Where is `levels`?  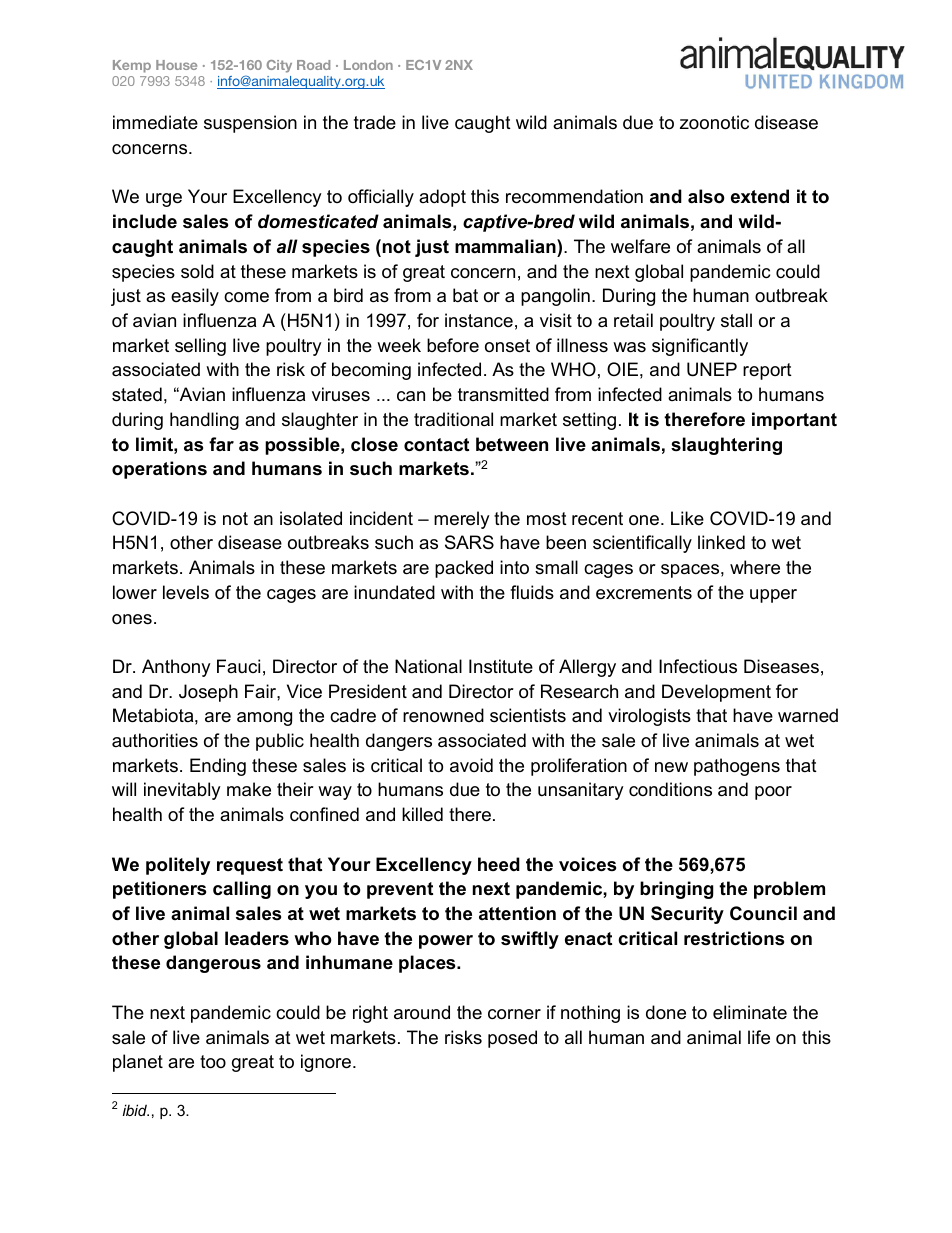 levels is located at coordinates (186, 592).
